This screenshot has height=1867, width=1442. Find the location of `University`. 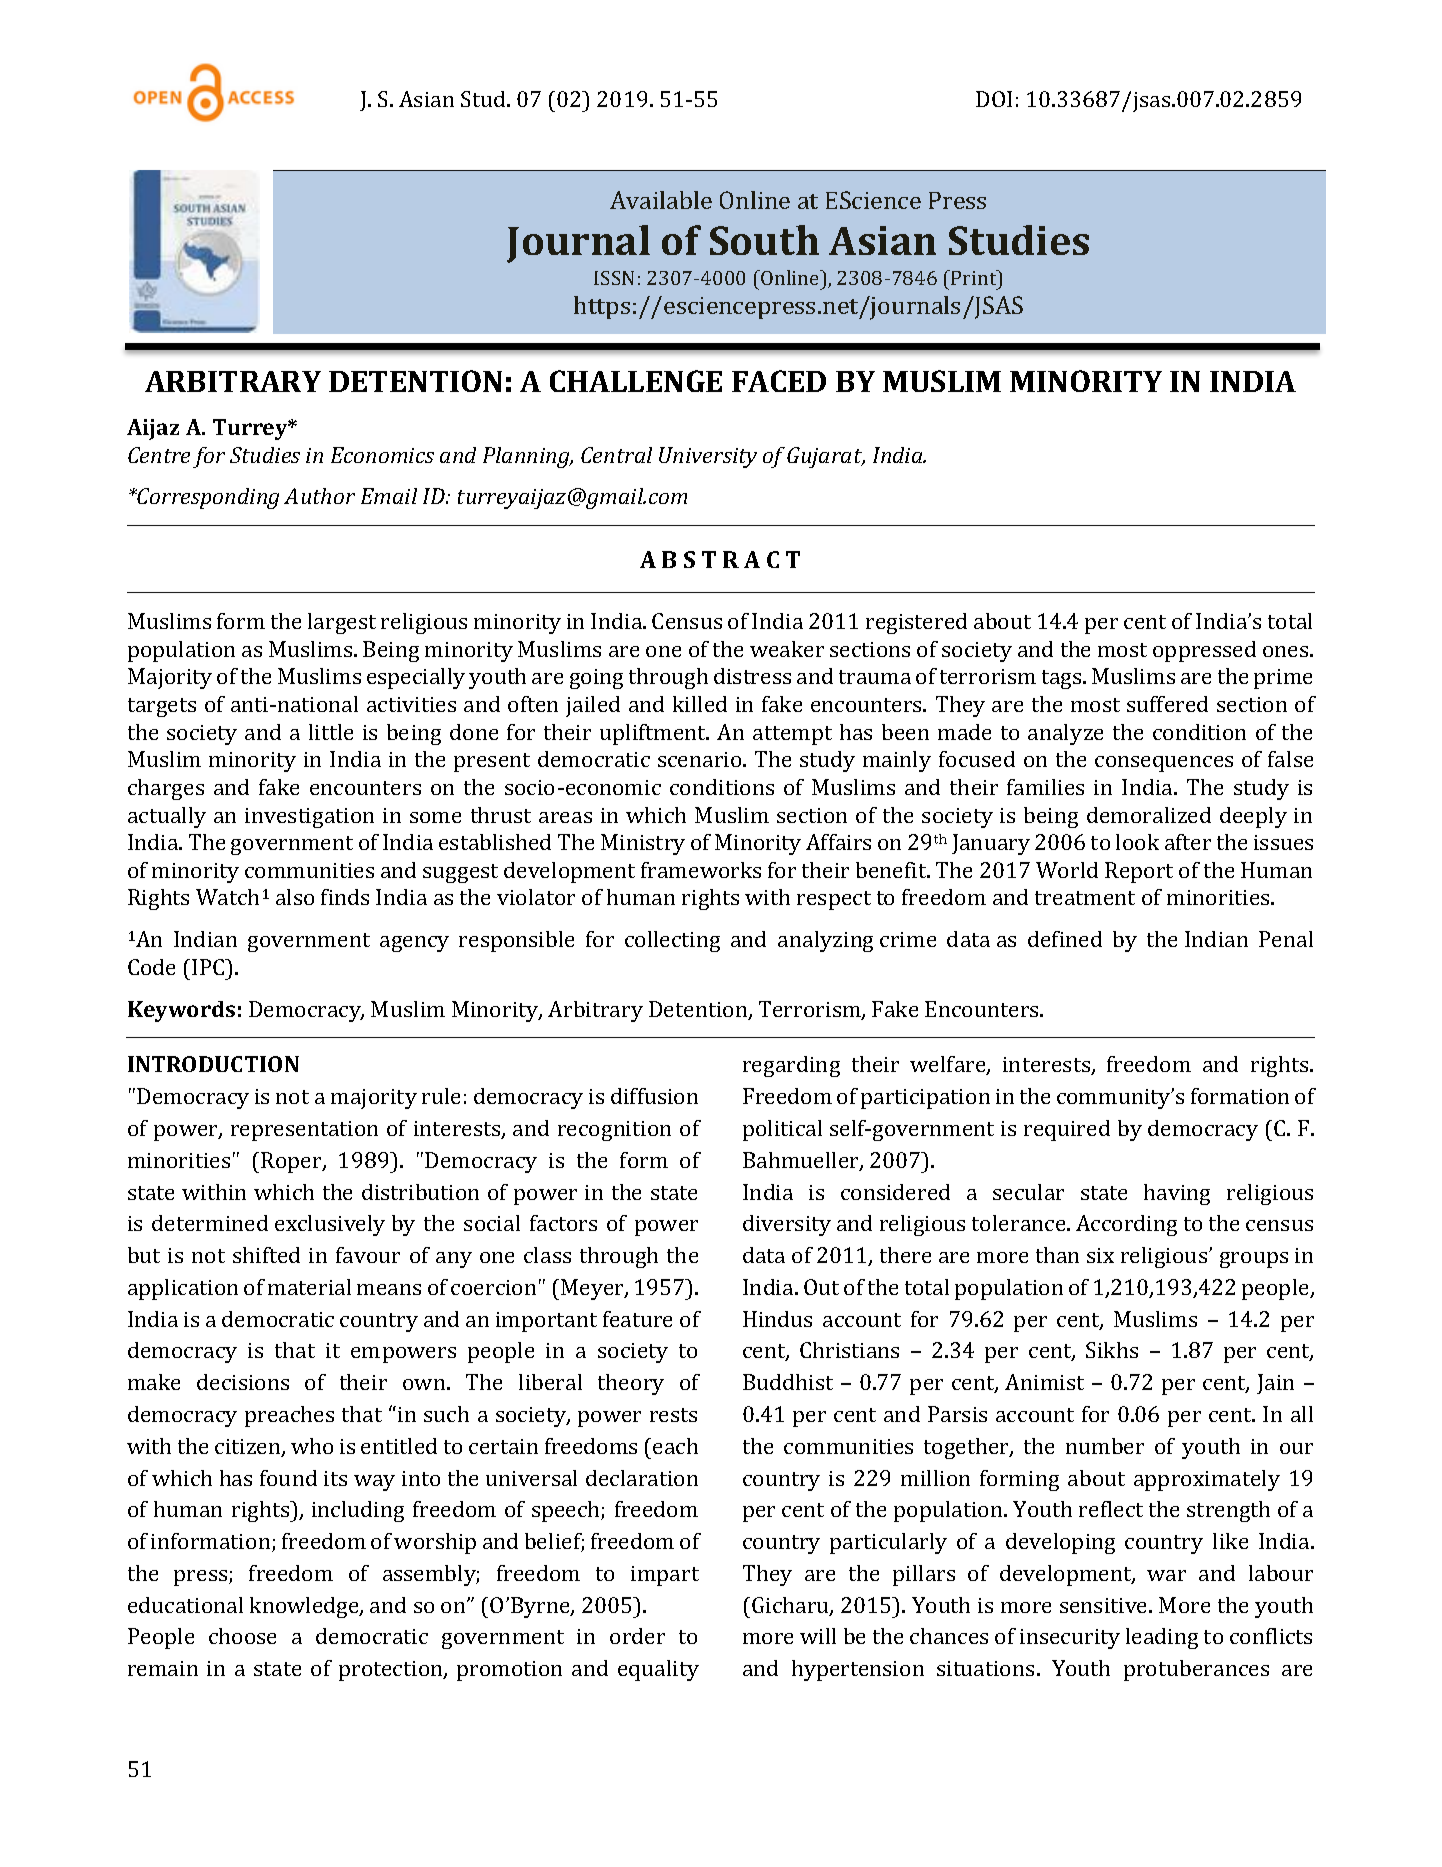

University is located at coordinates (708, 457).
